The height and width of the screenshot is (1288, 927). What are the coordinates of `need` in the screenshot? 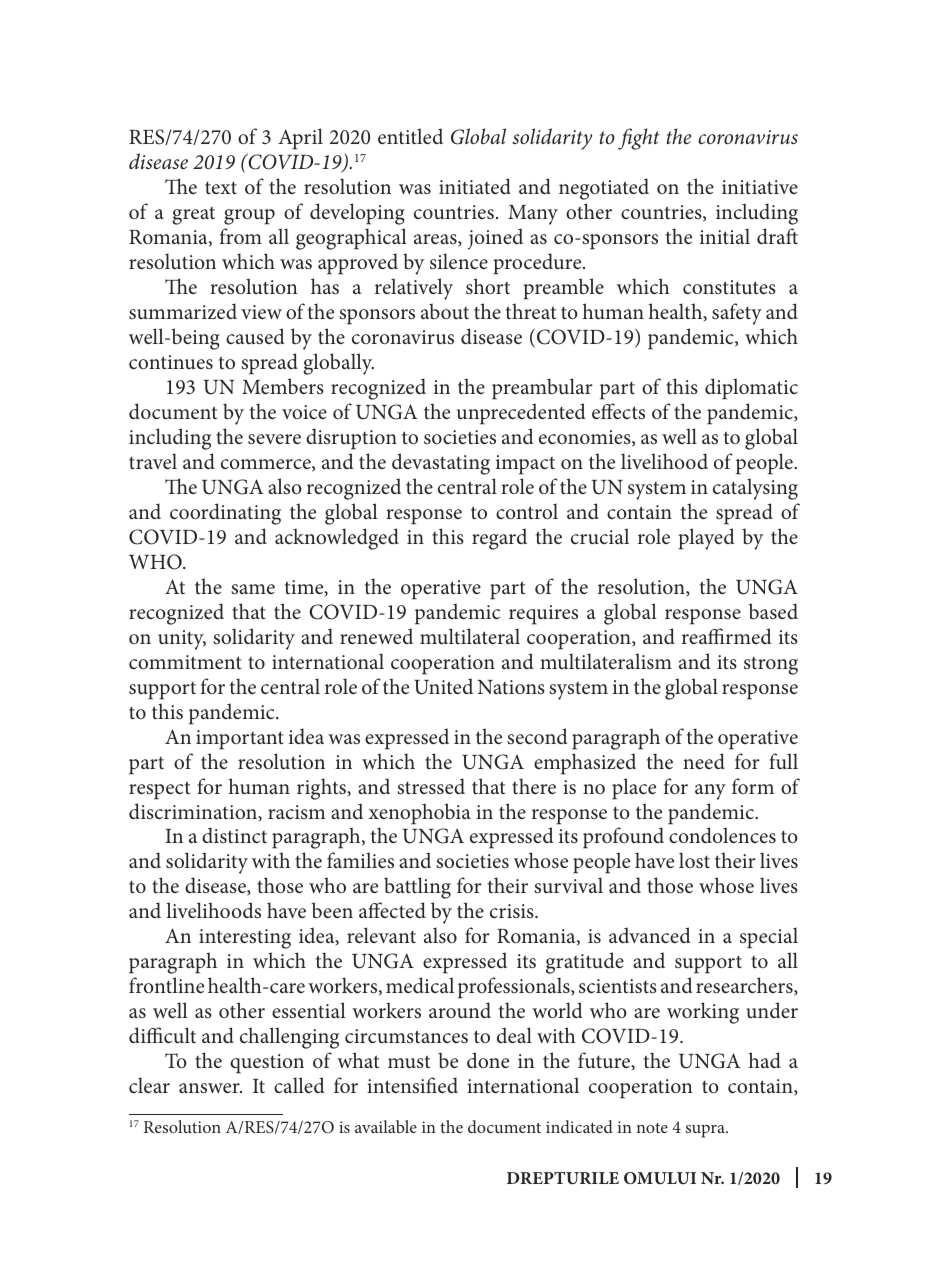 It's located at (704, 761).
